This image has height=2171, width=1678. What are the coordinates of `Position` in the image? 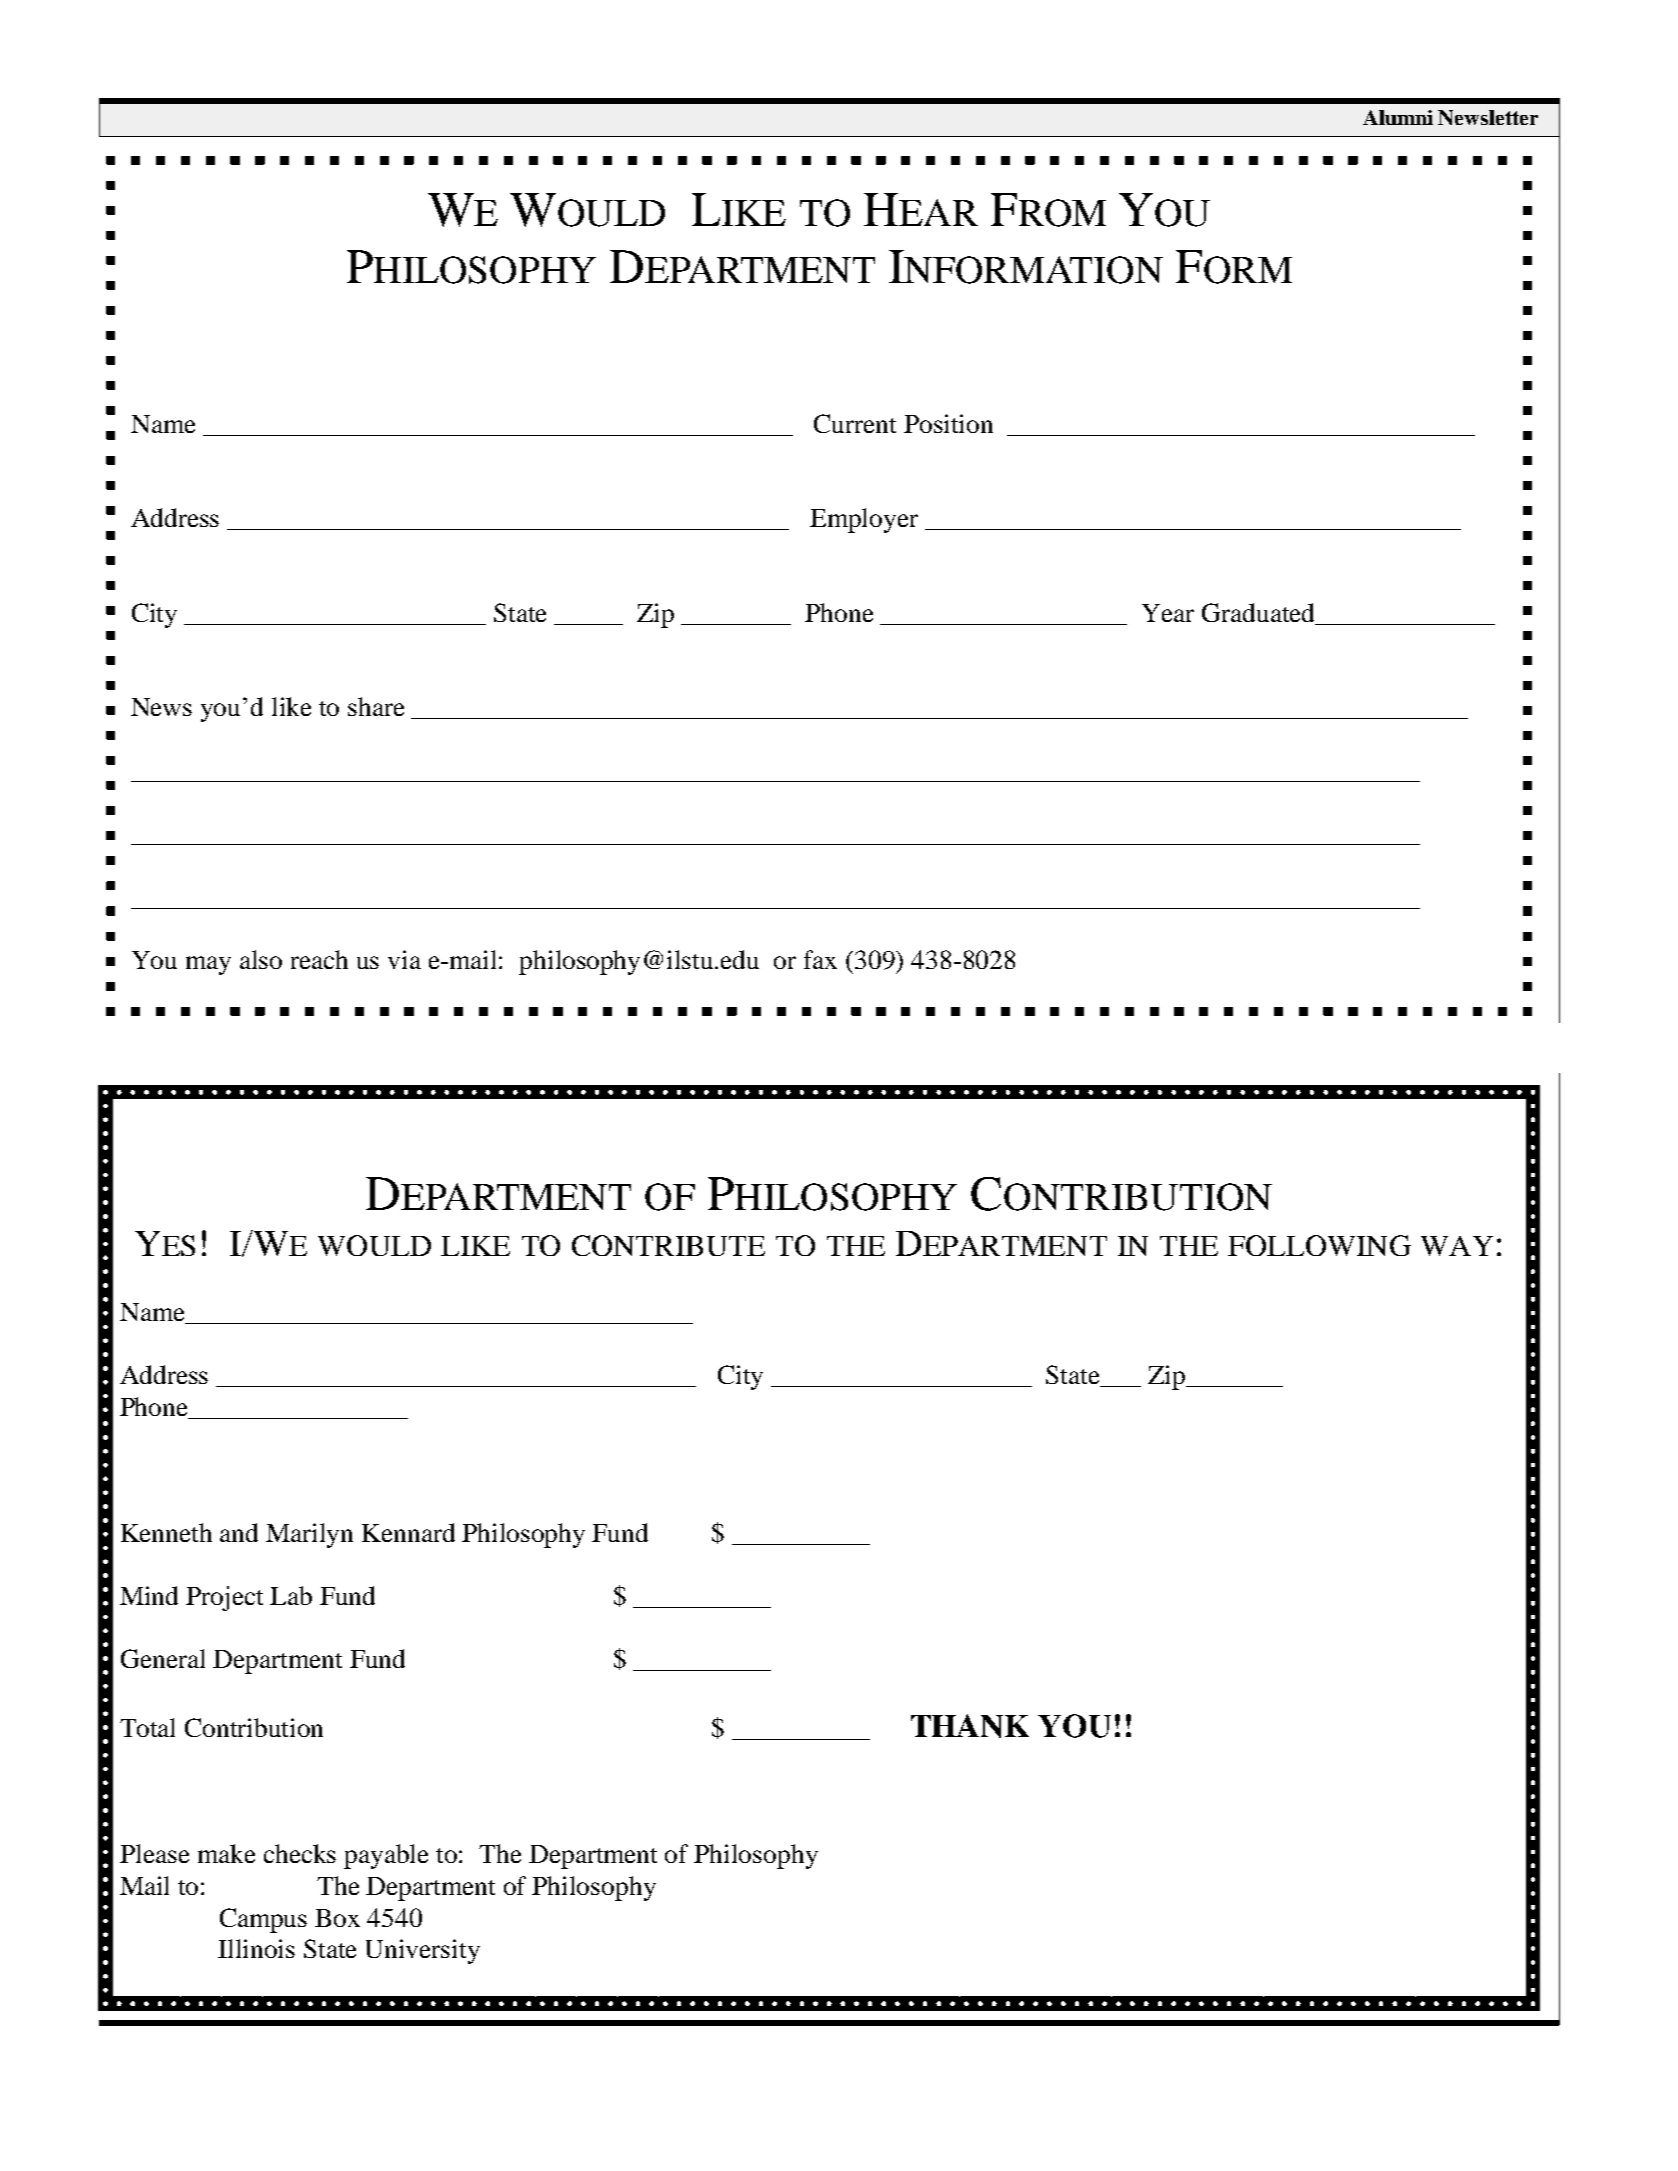 It's located at (948, 423).
